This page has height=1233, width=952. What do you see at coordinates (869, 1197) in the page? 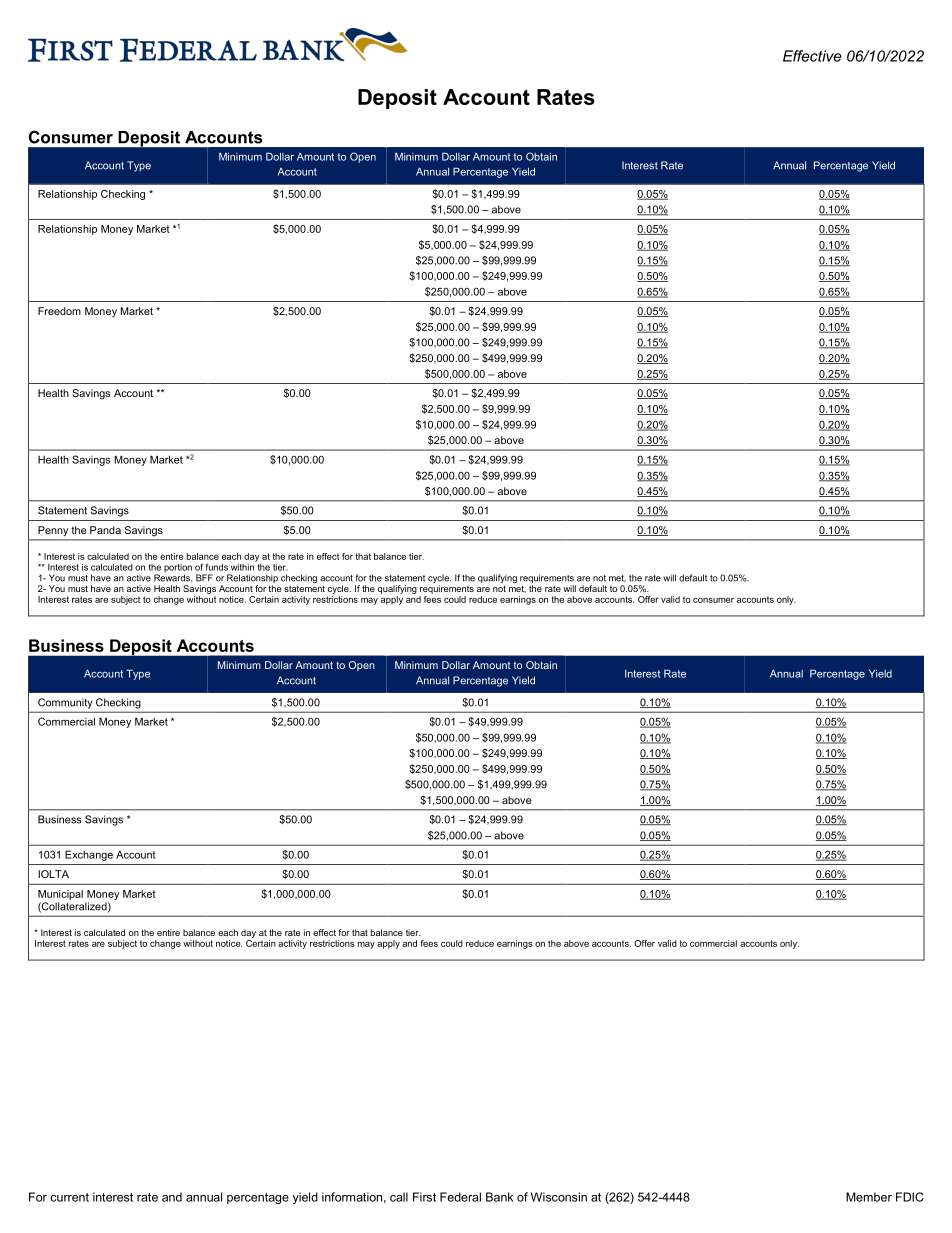
I see `Member` at bounding box center [869, 1197].
